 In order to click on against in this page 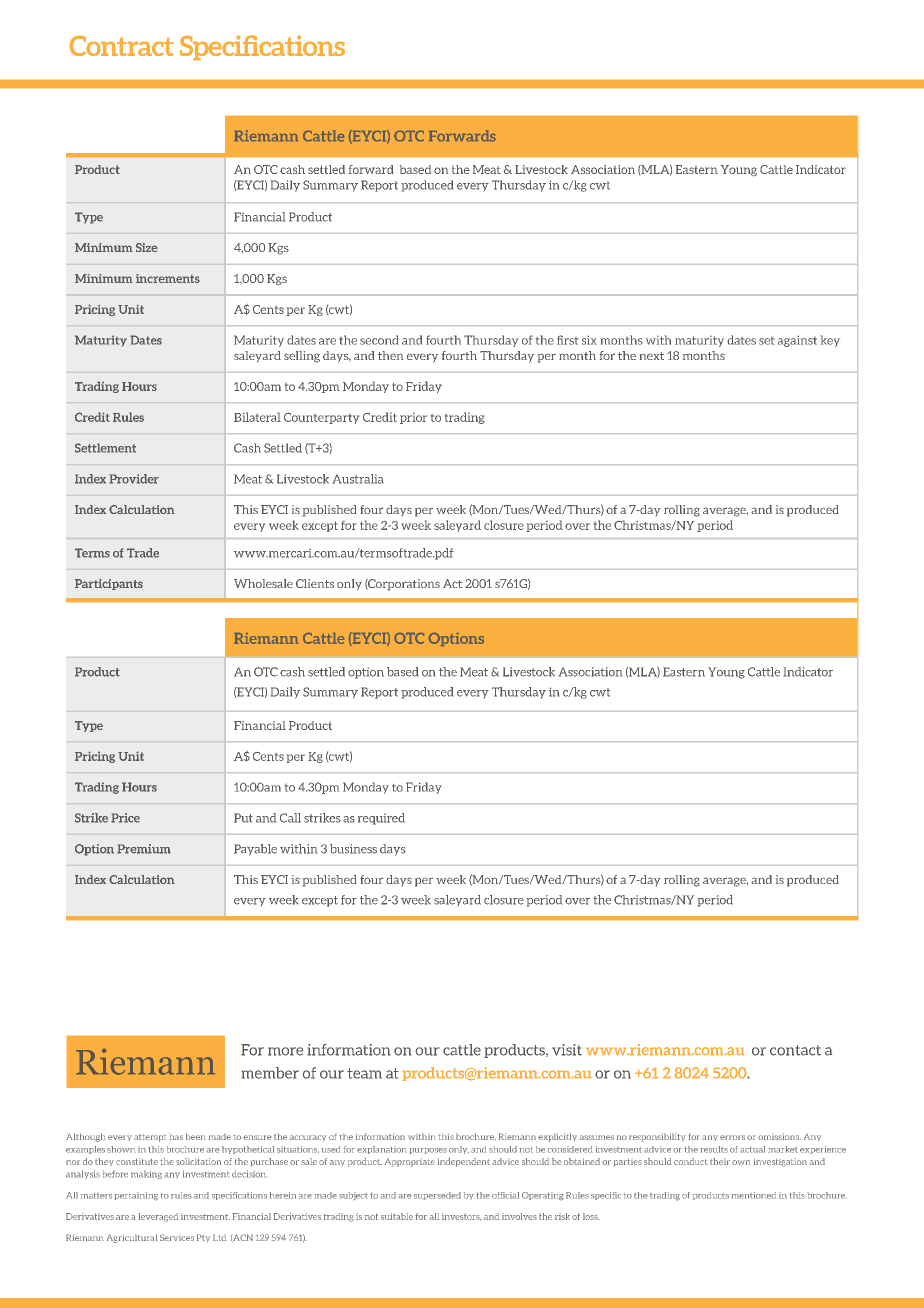, I will do `click(797, 341)`.
